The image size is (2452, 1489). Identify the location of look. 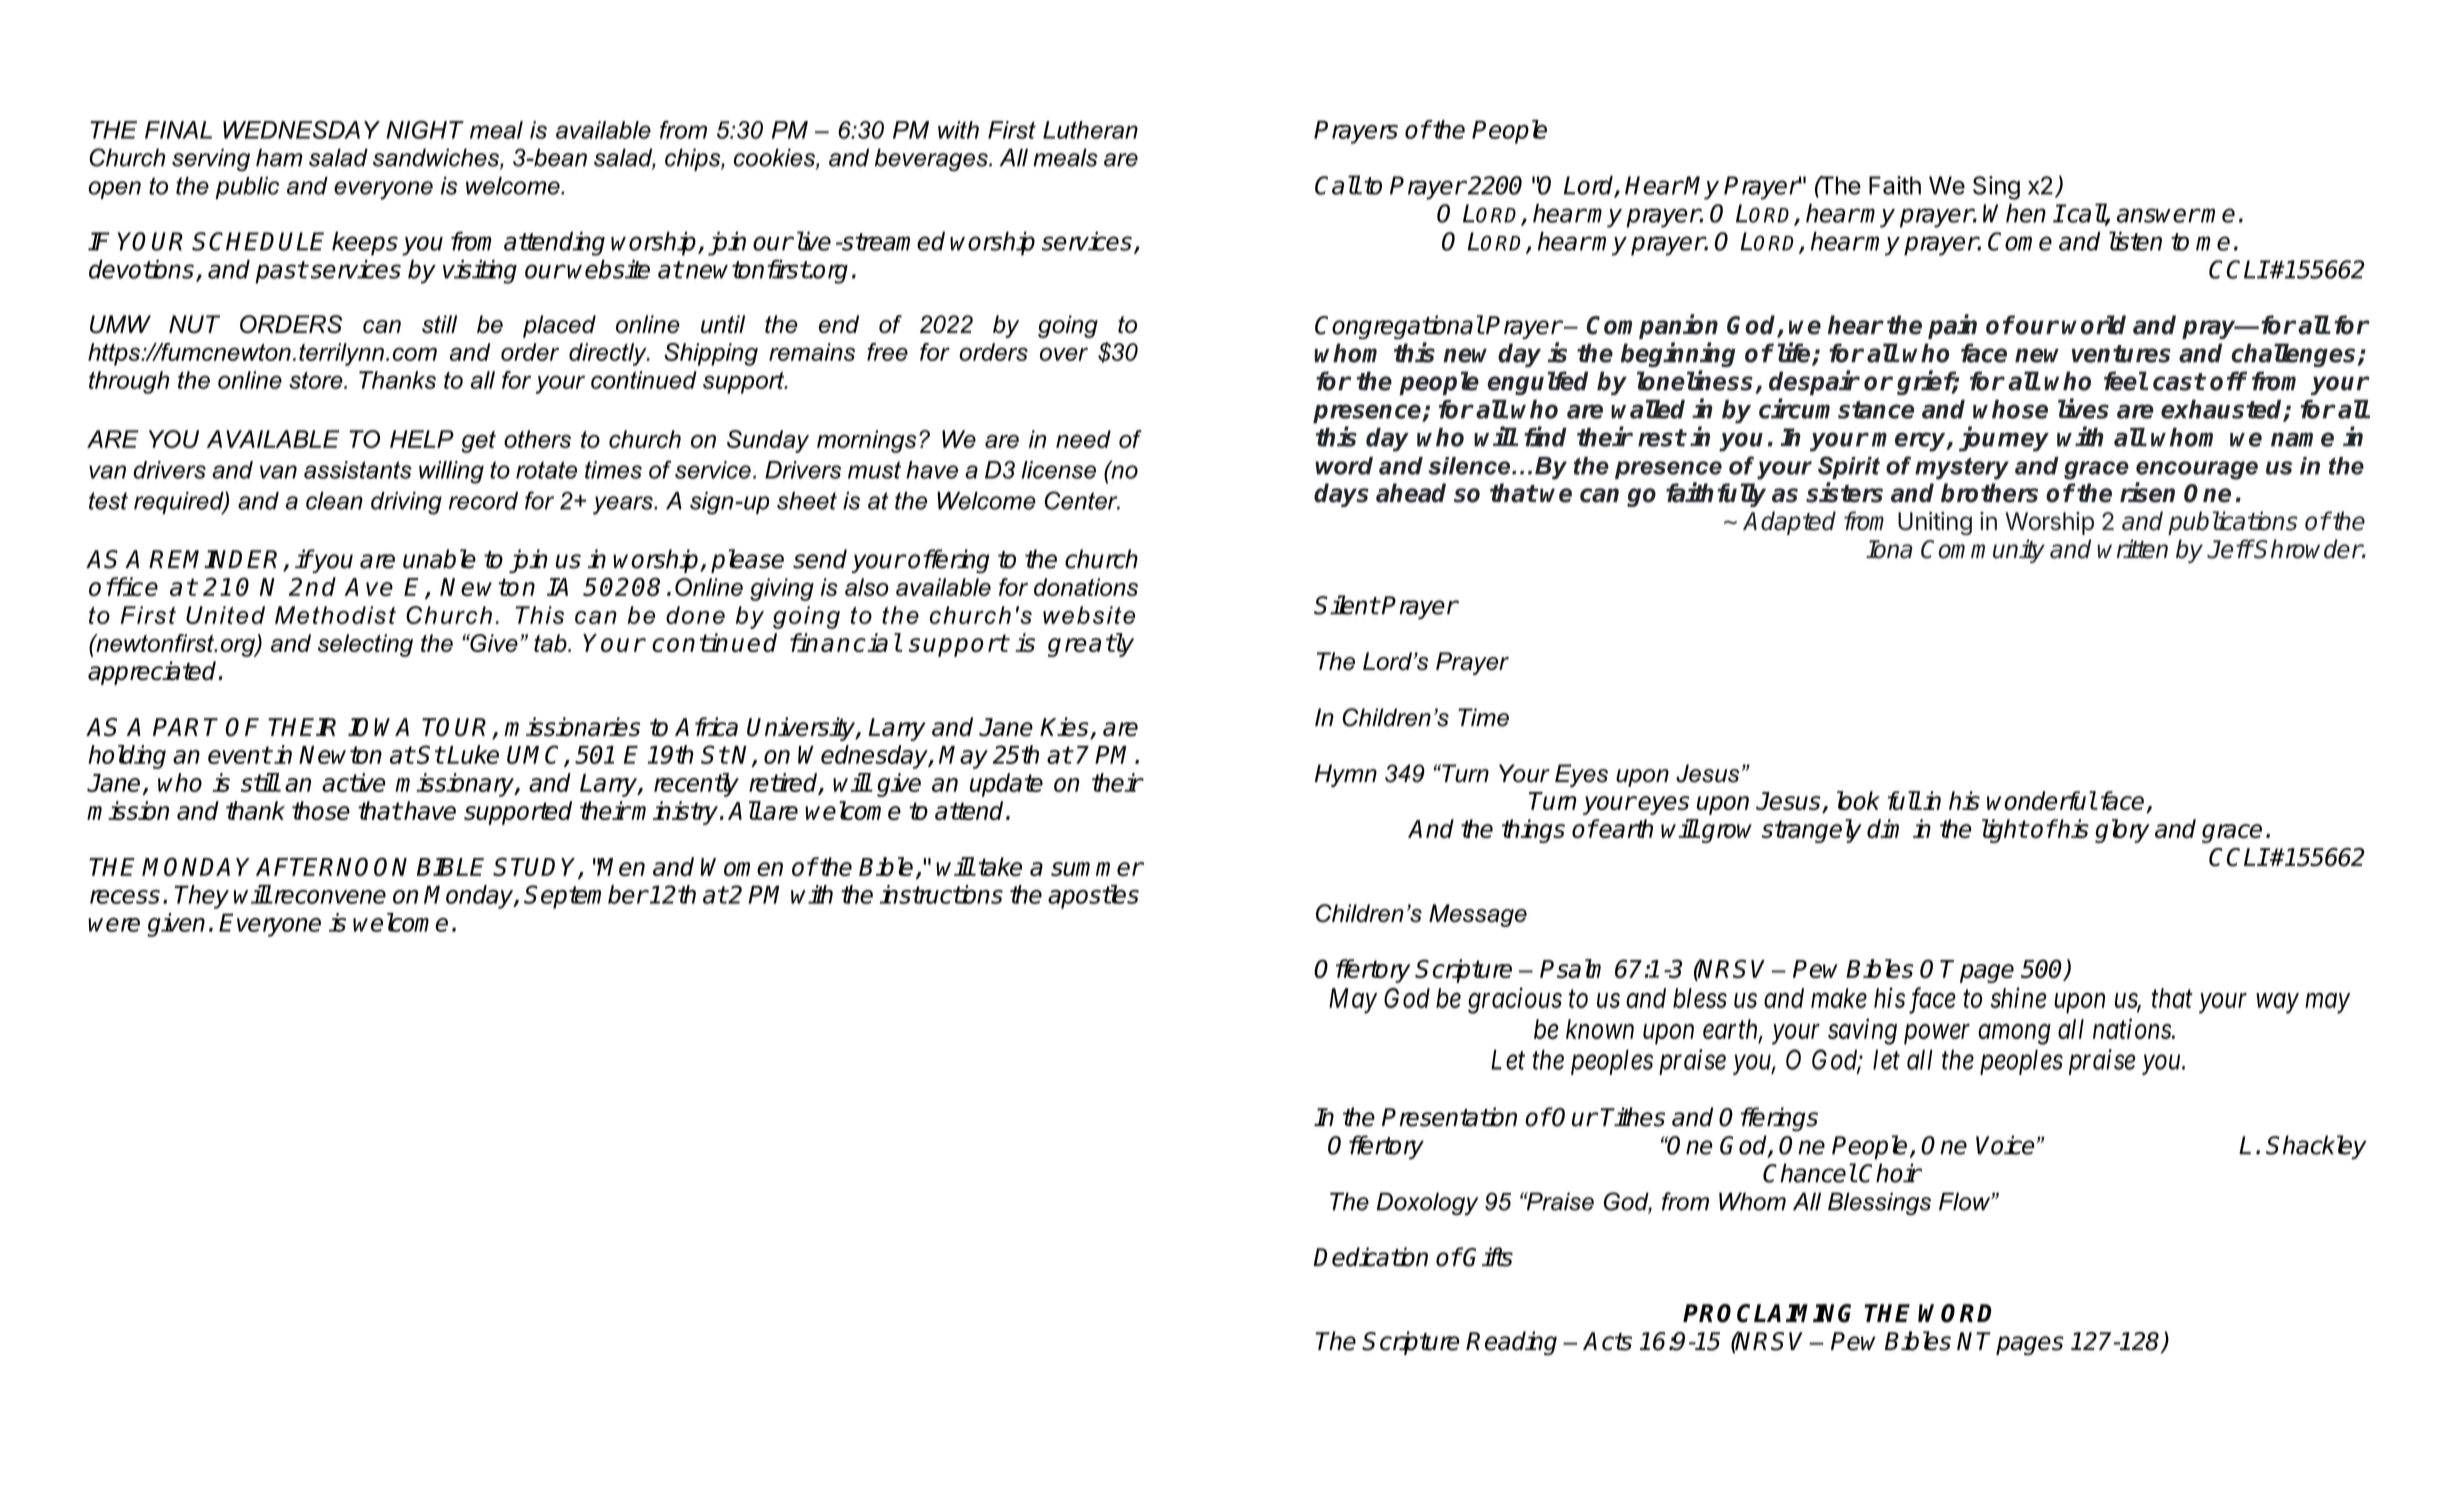
(1858, 800).
